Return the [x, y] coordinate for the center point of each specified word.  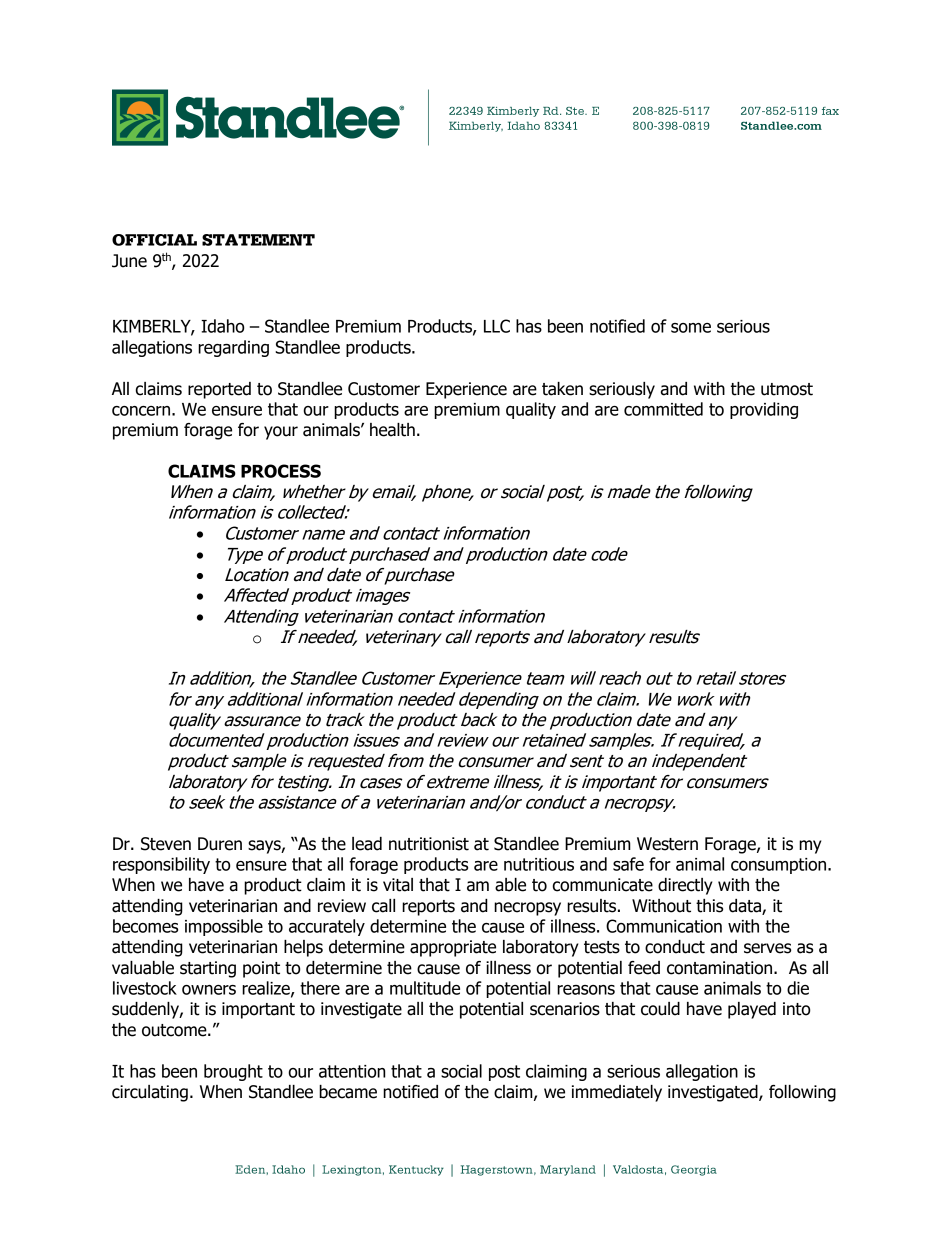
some [691, 328]
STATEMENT [258, 240]
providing [764, 410]
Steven [166, 844]
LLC [497, 326]
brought [233, 1072]
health [392, 430]
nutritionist [429, 844]
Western [667, 844]
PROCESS [281, 471]
